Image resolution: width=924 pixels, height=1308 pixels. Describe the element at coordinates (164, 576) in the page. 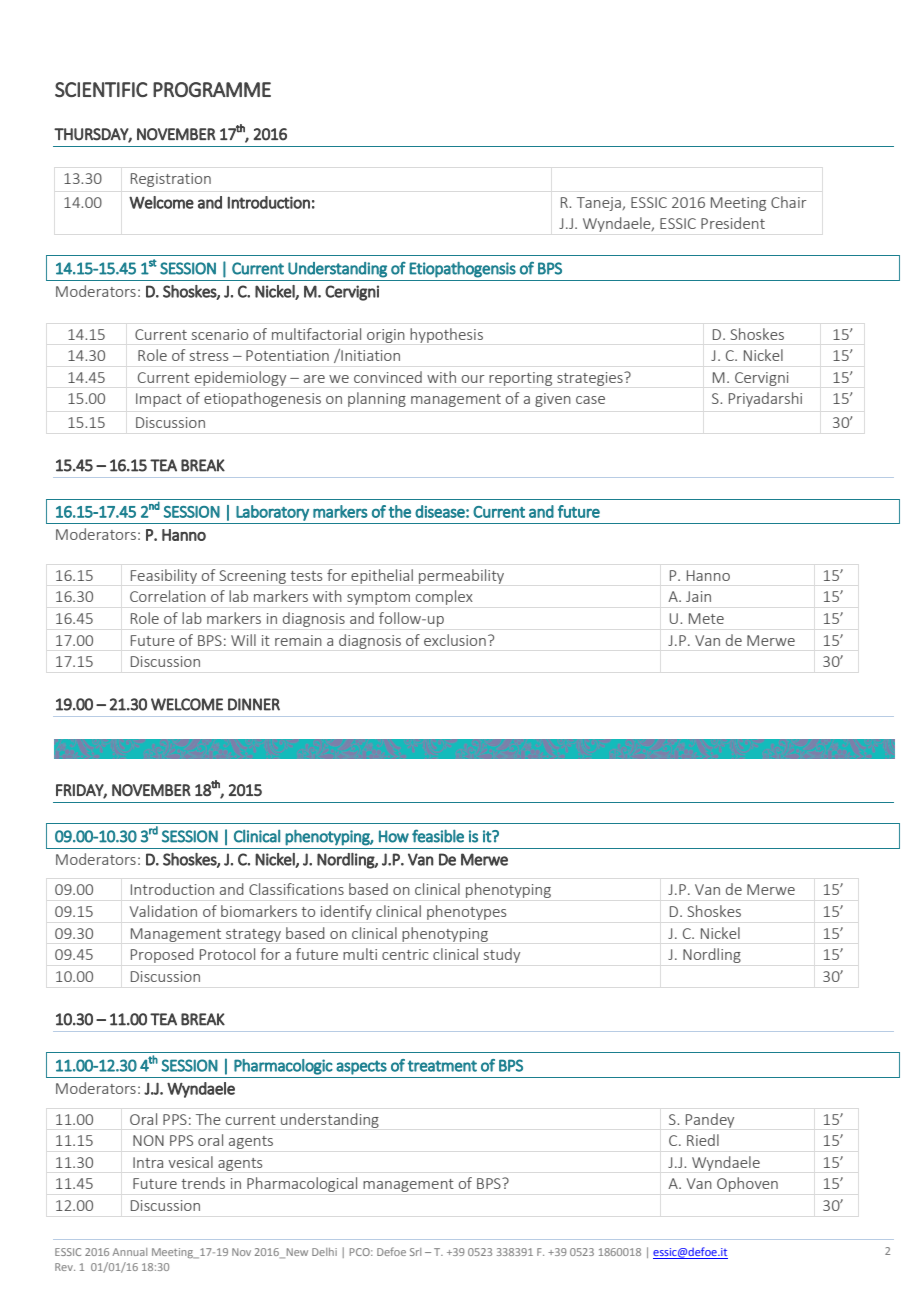

I see `Feasibility` at that location.
